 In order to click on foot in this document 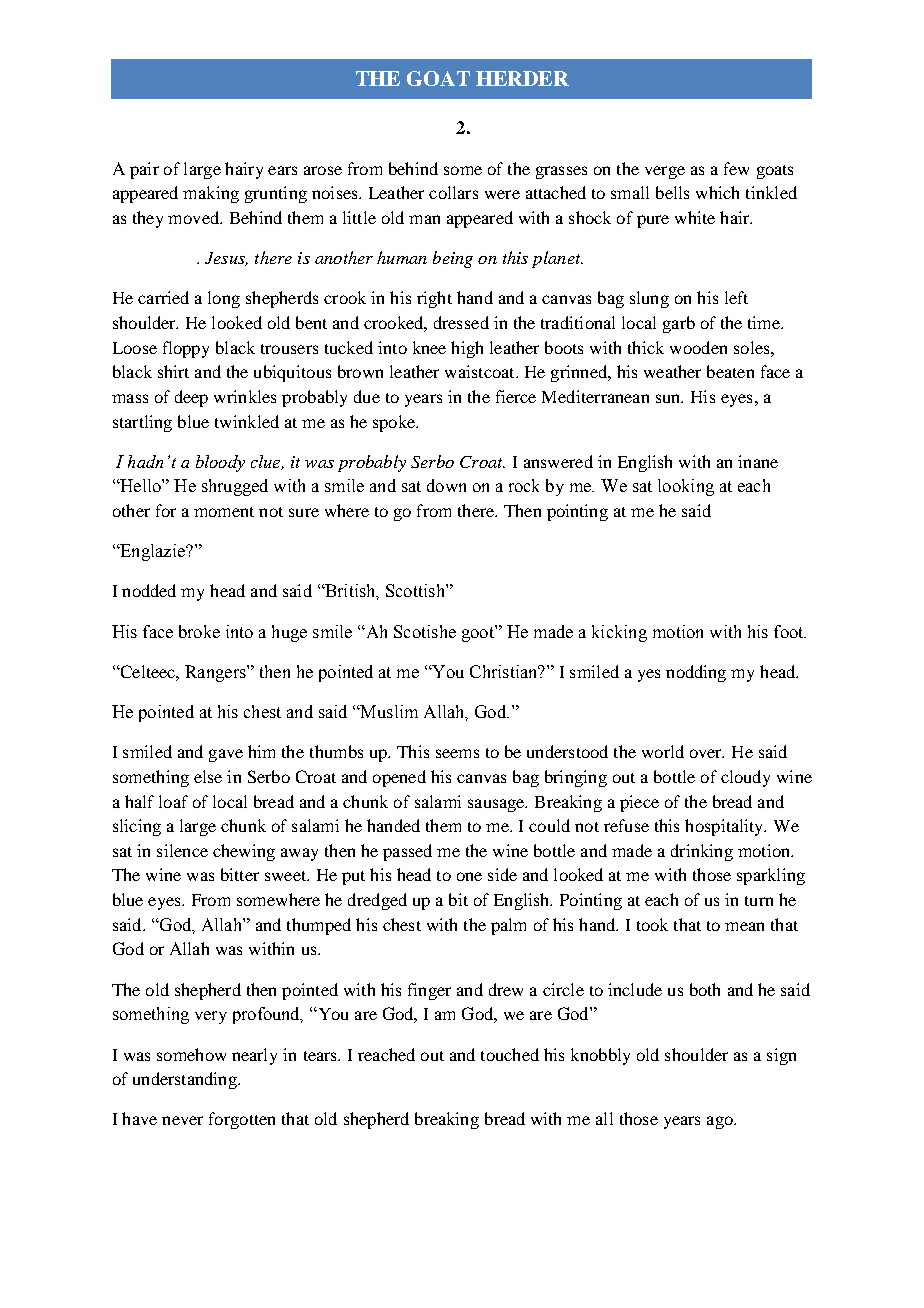, I will do `click(790, 631)`.
